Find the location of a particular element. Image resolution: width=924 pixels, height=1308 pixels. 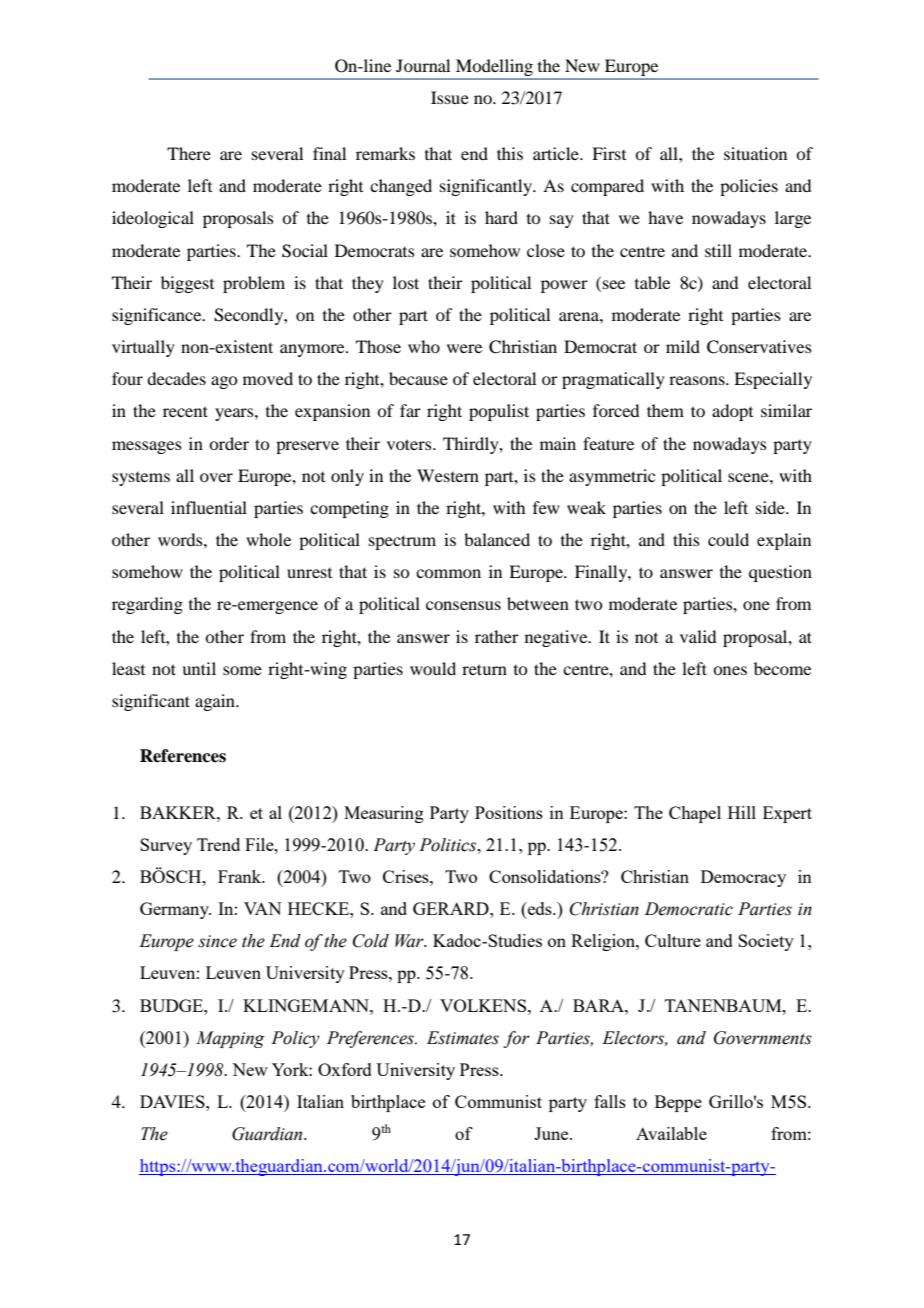

ones is located at coordinates (730, 670).
